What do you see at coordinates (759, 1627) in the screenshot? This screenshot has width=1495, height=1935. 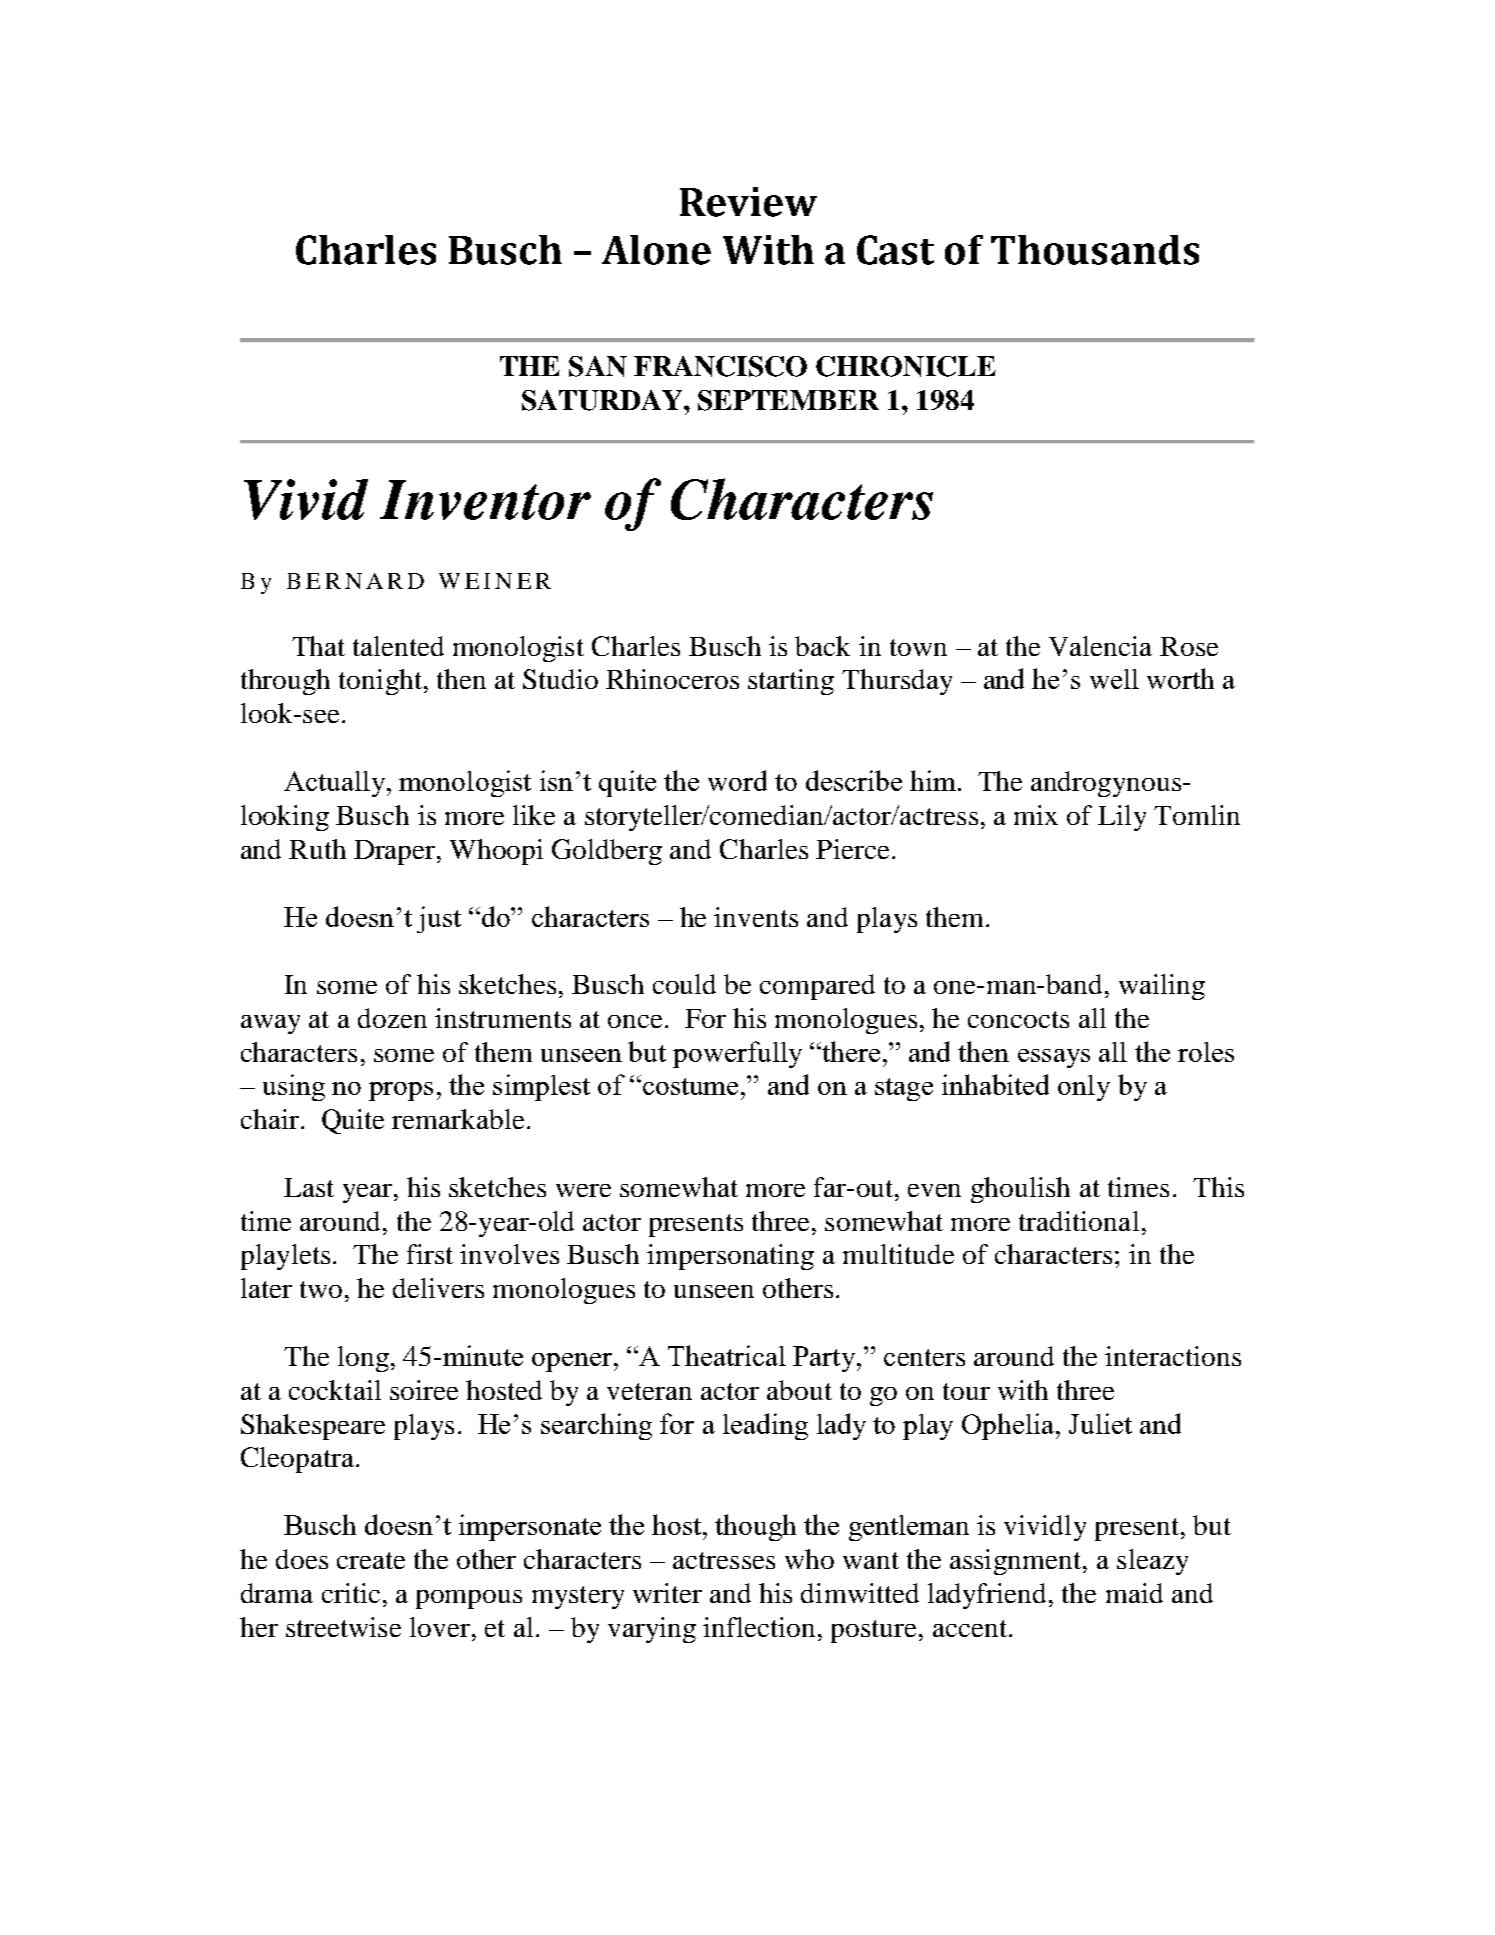 I see `inflection` at bounding box center [759, 1627].
